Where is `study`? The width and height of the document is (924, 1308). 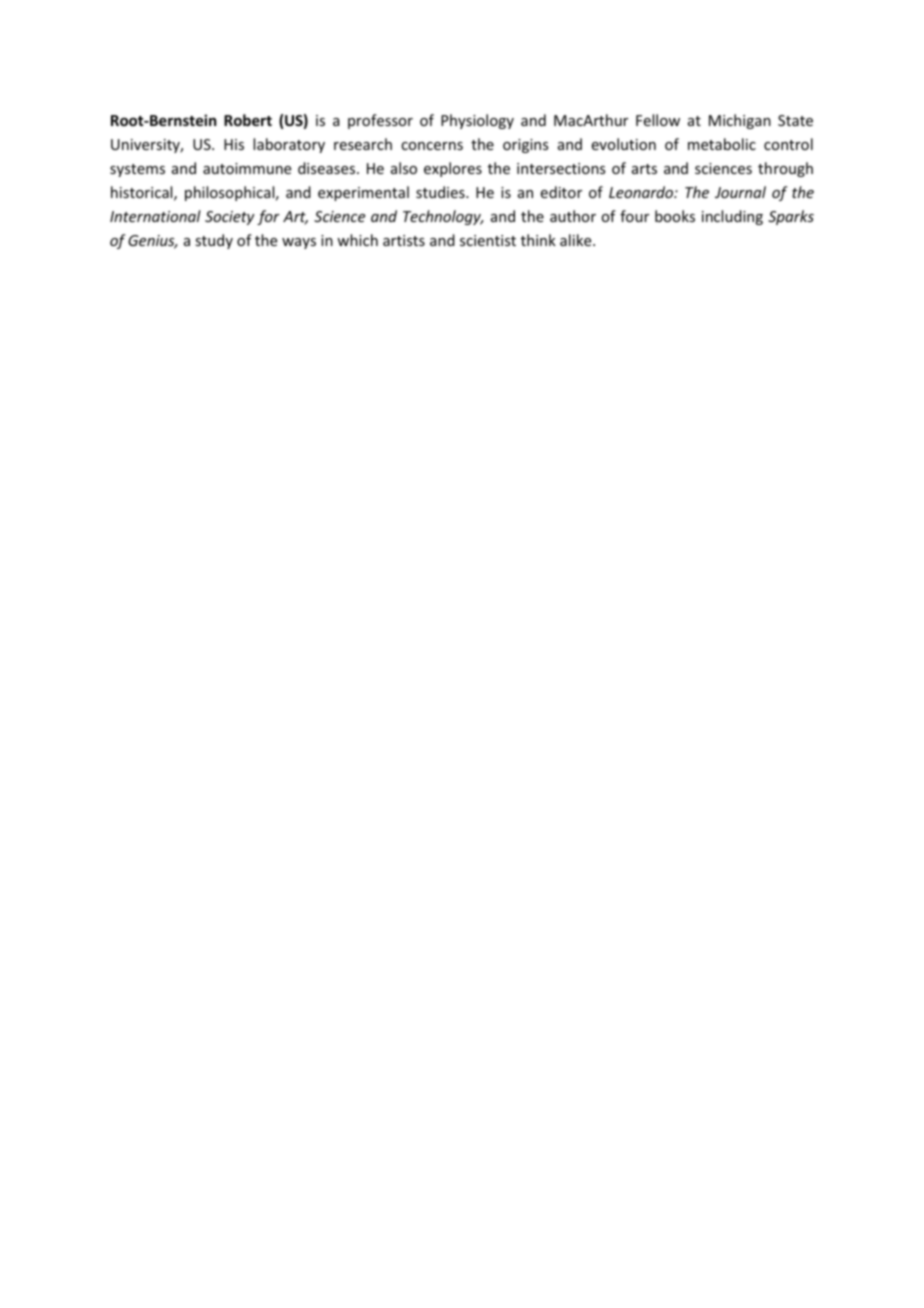
study is located at coordinates (214, 241).
